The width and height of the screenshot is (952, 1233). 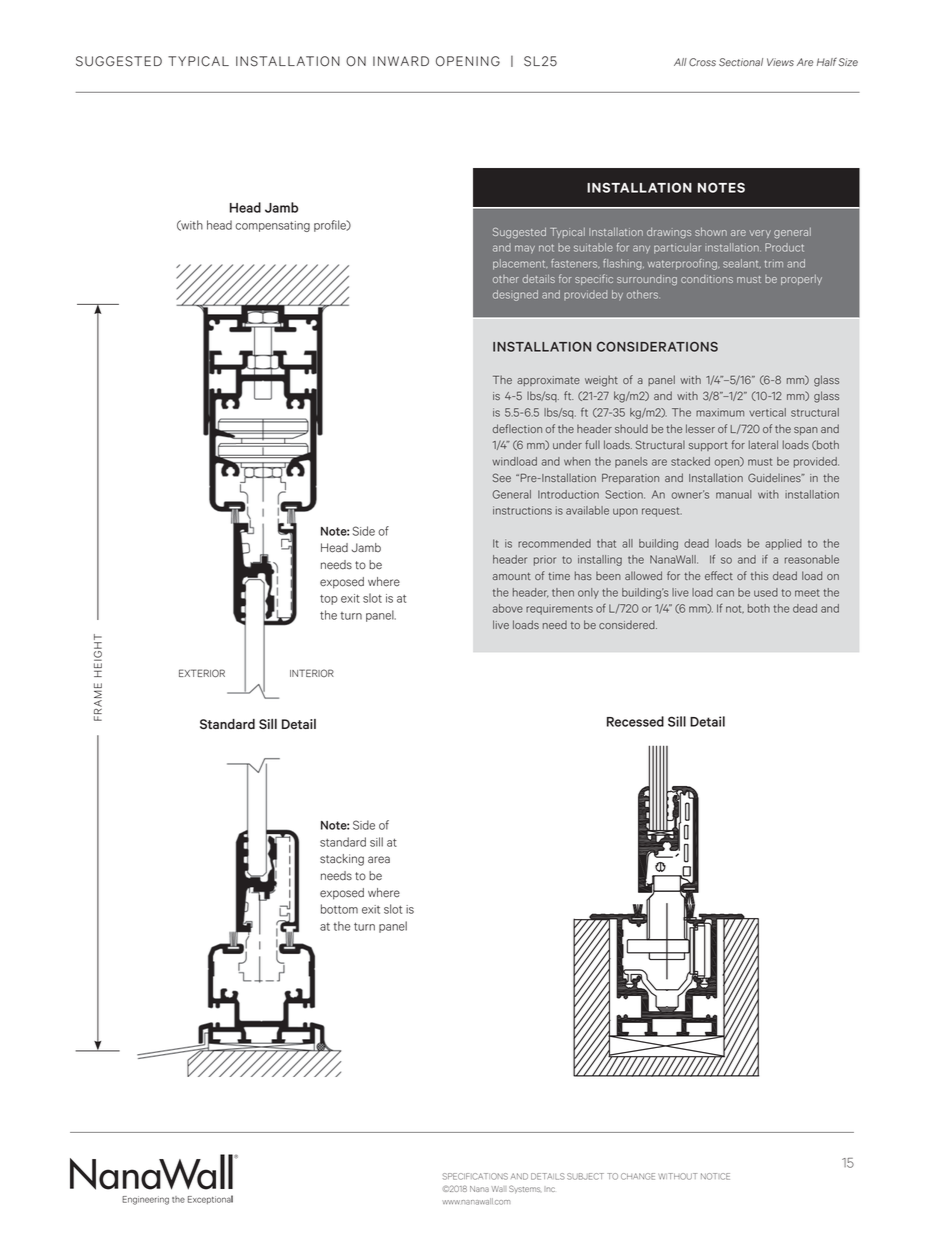 I want to click on used, so click(x=766, y=592).
